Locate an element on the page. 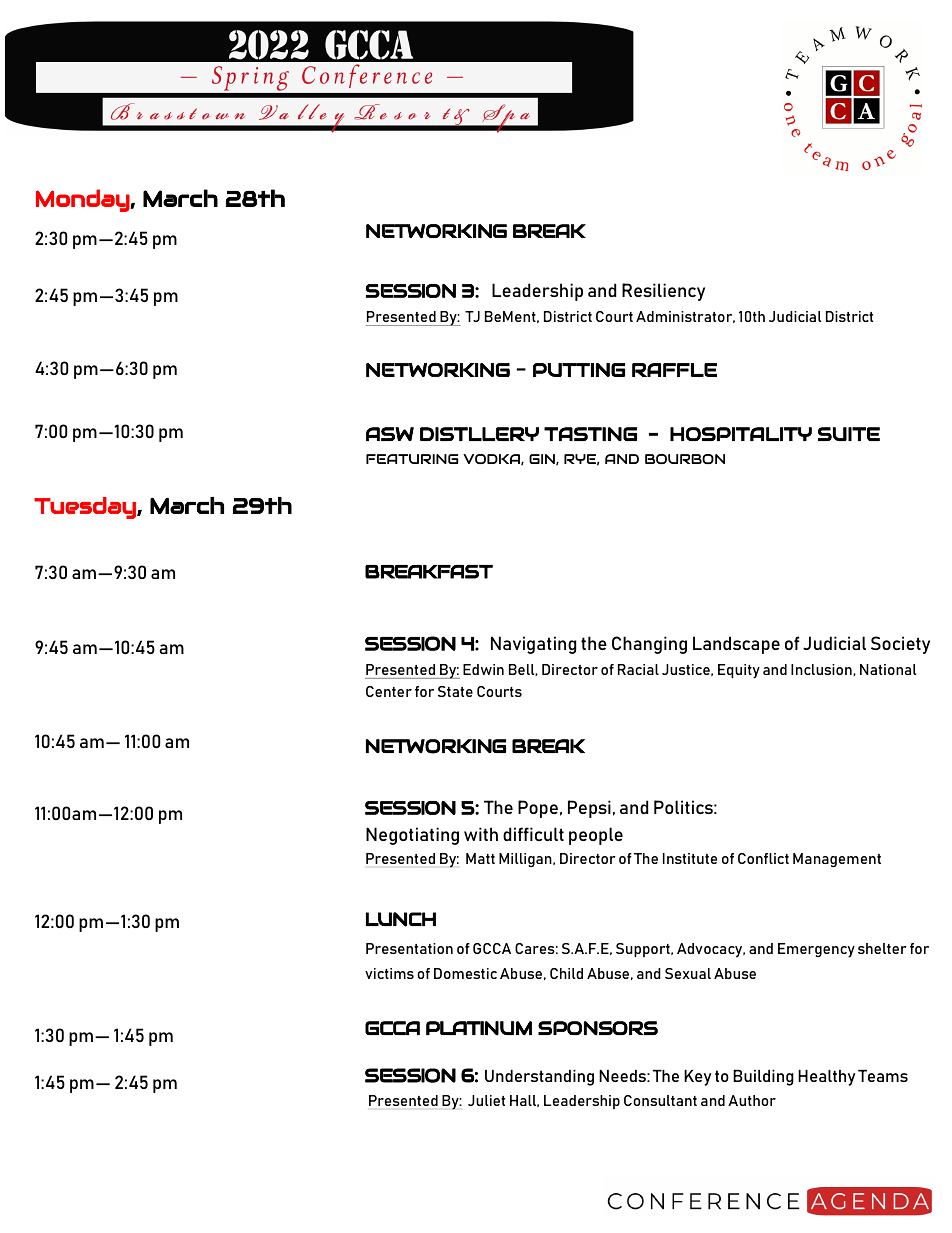  State is located at coordinates (455, 691).
